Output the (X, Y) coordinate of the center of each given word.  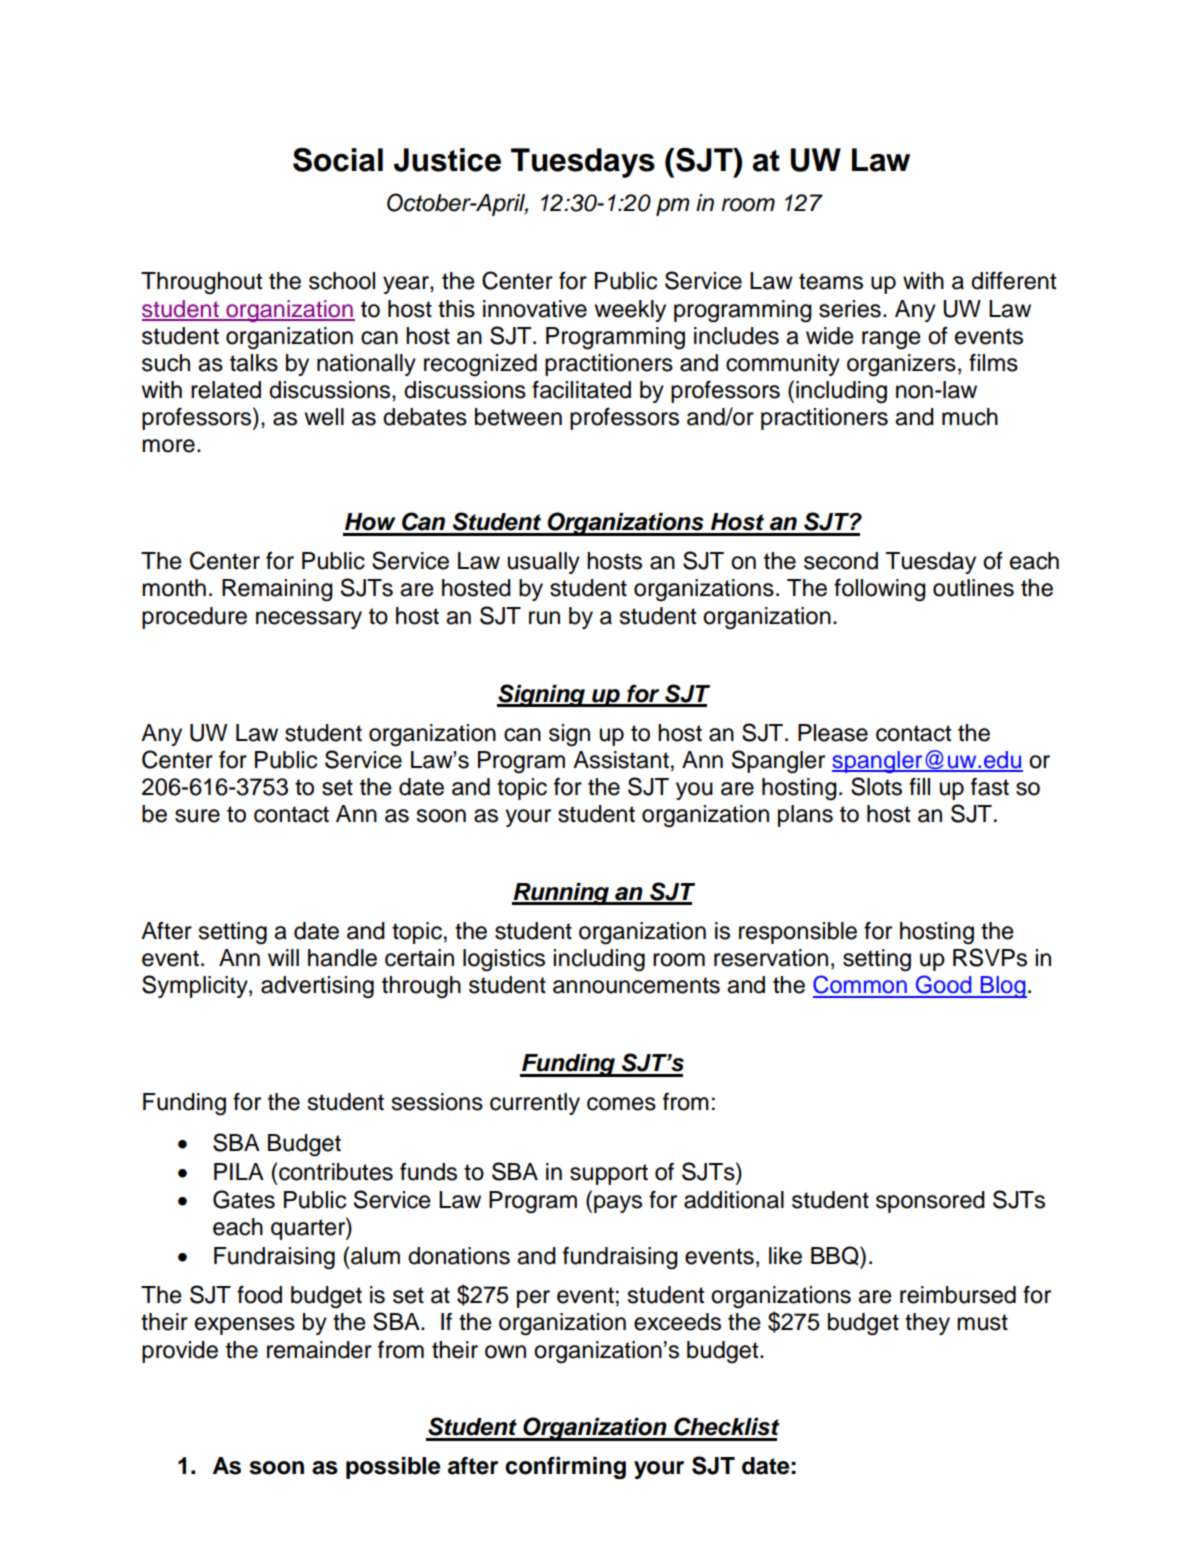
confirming (565, 1468)
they (927, 1324)
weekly (630, 311)
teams (831, 281)
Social (338, 160)
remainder (319, 1350)
